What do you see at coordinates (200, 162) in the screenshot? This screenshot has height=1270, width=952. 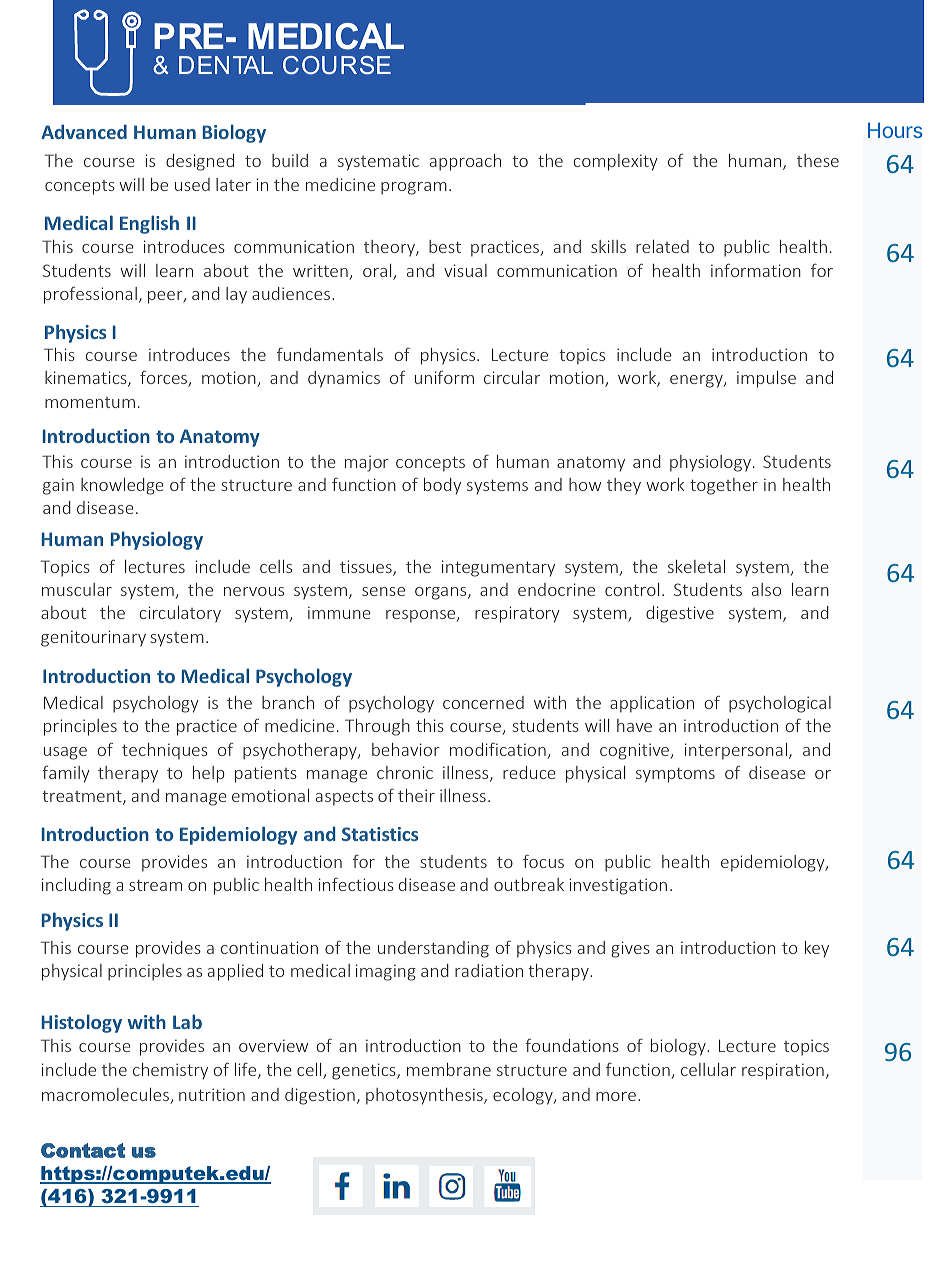 I see `designed` at bounding box center [200, 162].
